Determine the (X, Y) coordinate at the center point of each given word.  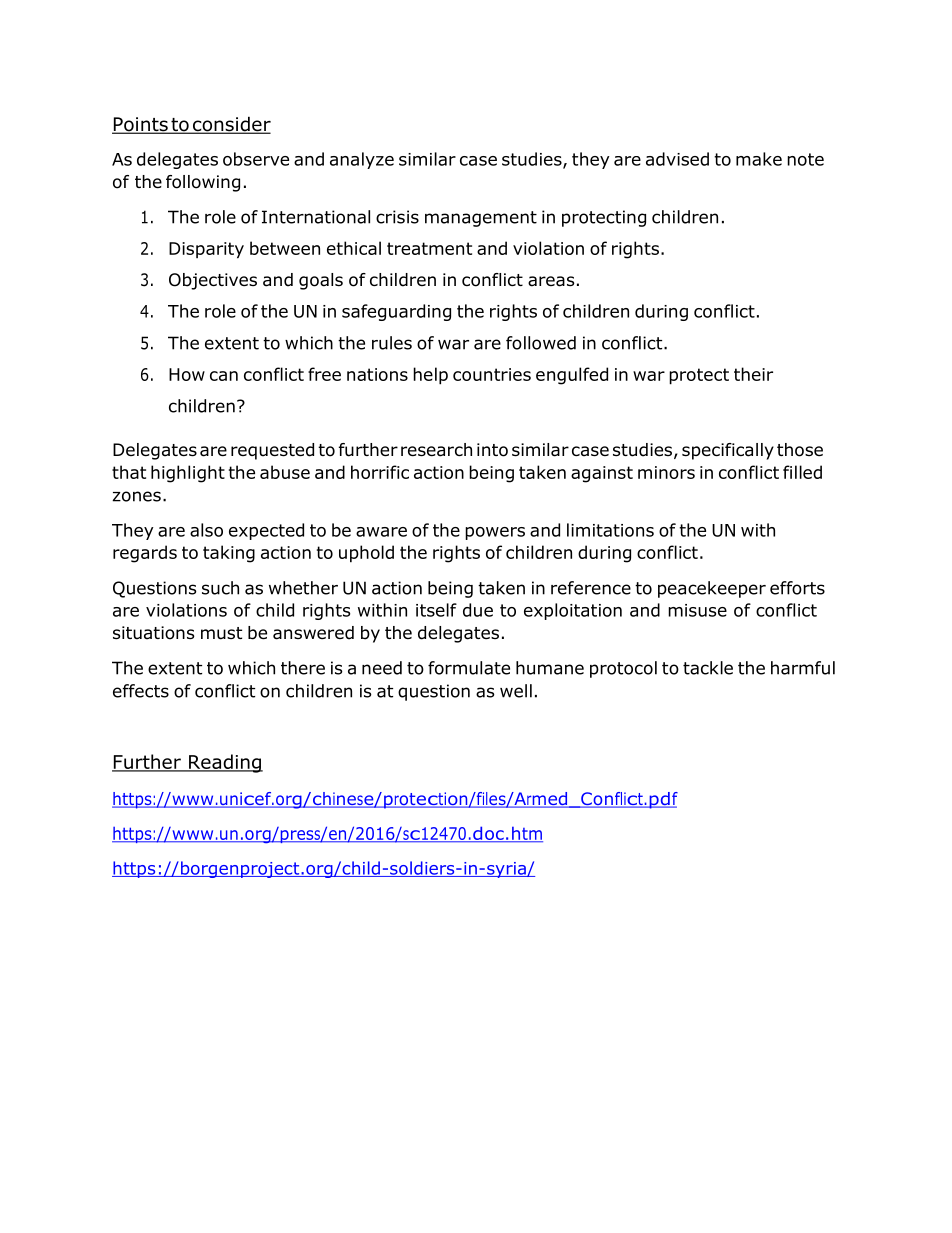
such (220, 588)
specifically (728, 451)
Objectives (213, 281)
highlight (188, 474)
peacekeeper (712, 589)
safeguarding (396, 312)
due (478, 610)
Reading (225, 763)
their (753, 374)
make (759, 159)
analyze (362, 160)
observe (256, 159)
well (516, 691)
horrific (380, 472)
